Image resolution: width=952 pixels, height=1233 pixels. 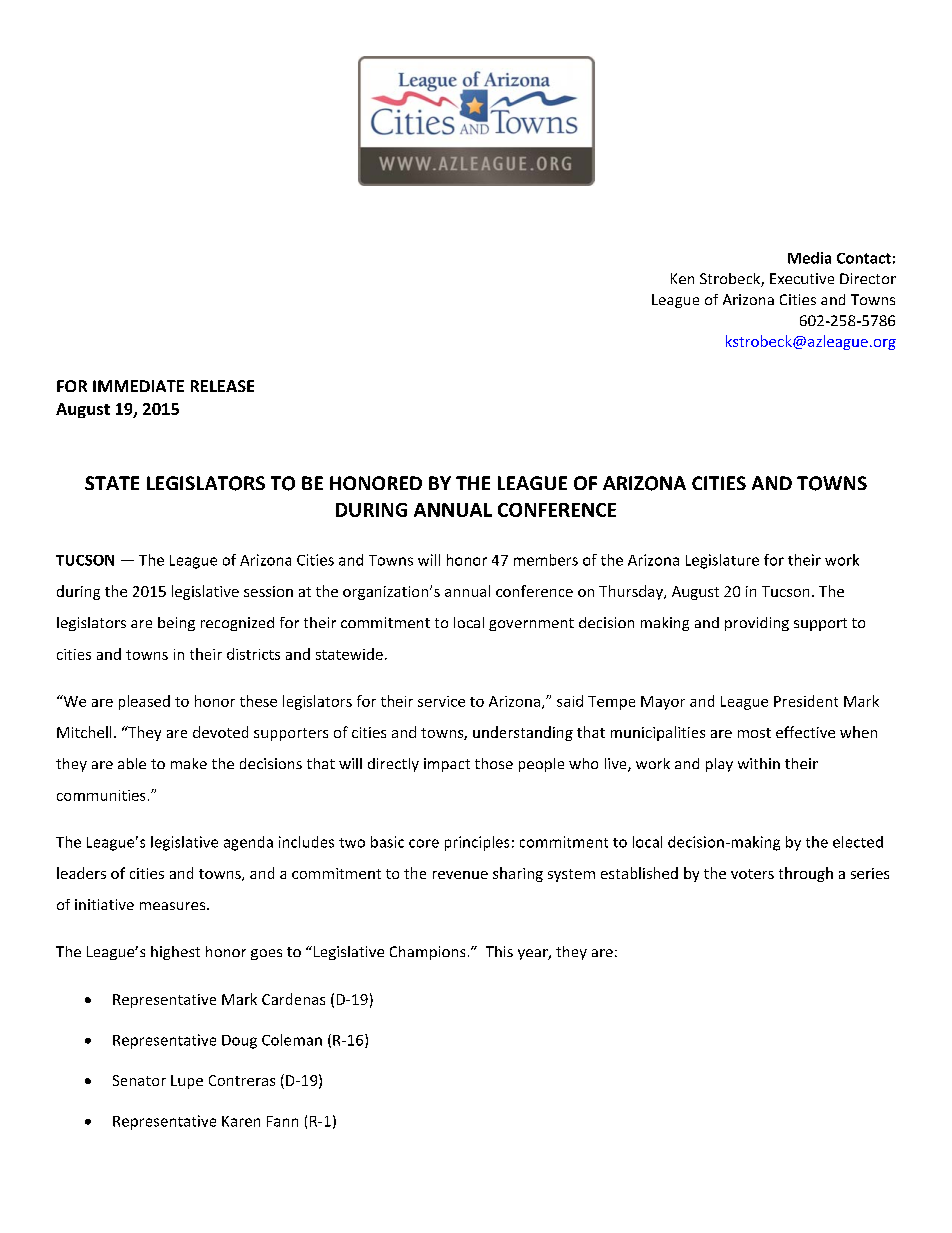 I want to click on session, so click(x=268, y=591).
